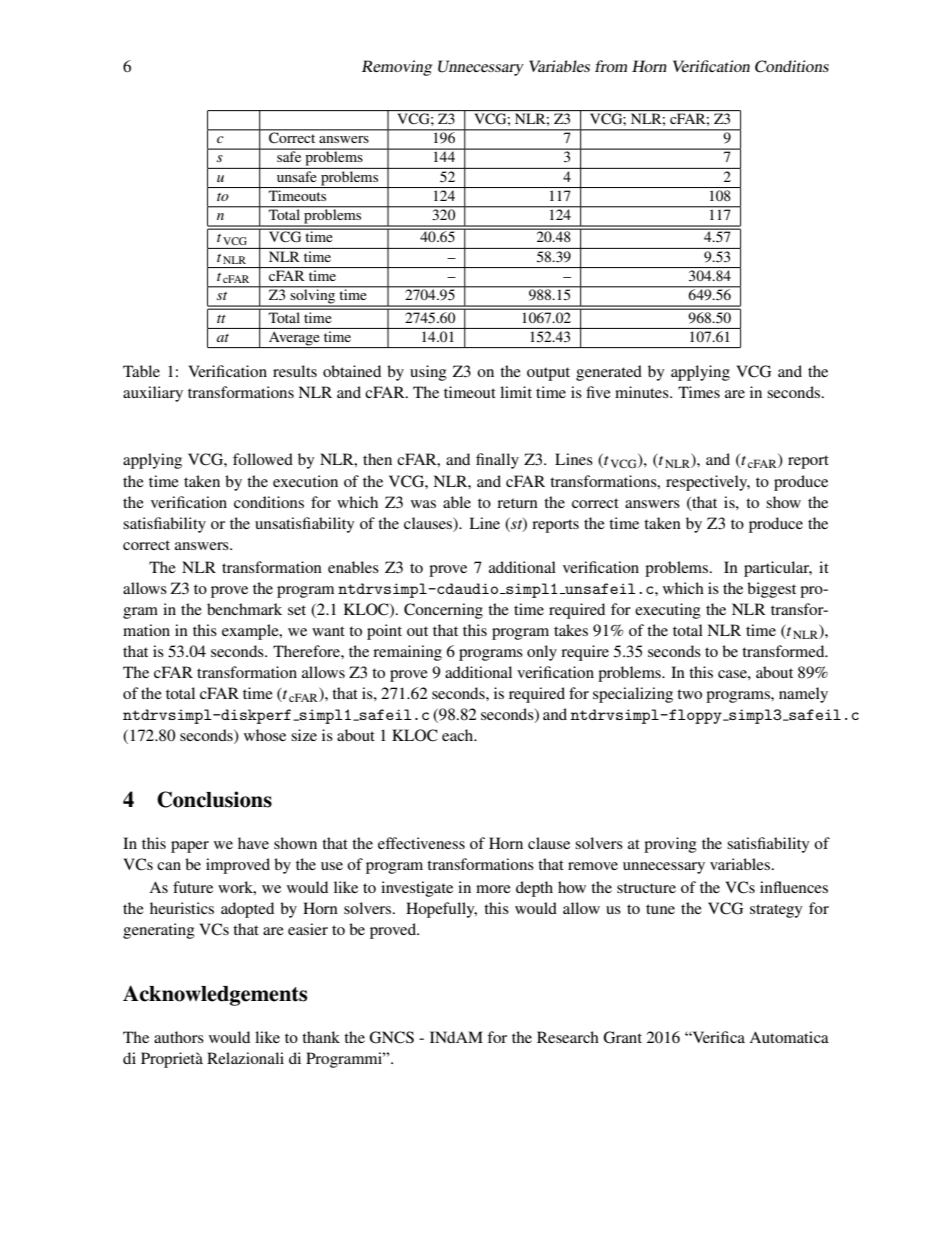  I want to click on generated, so click(609, 373).
